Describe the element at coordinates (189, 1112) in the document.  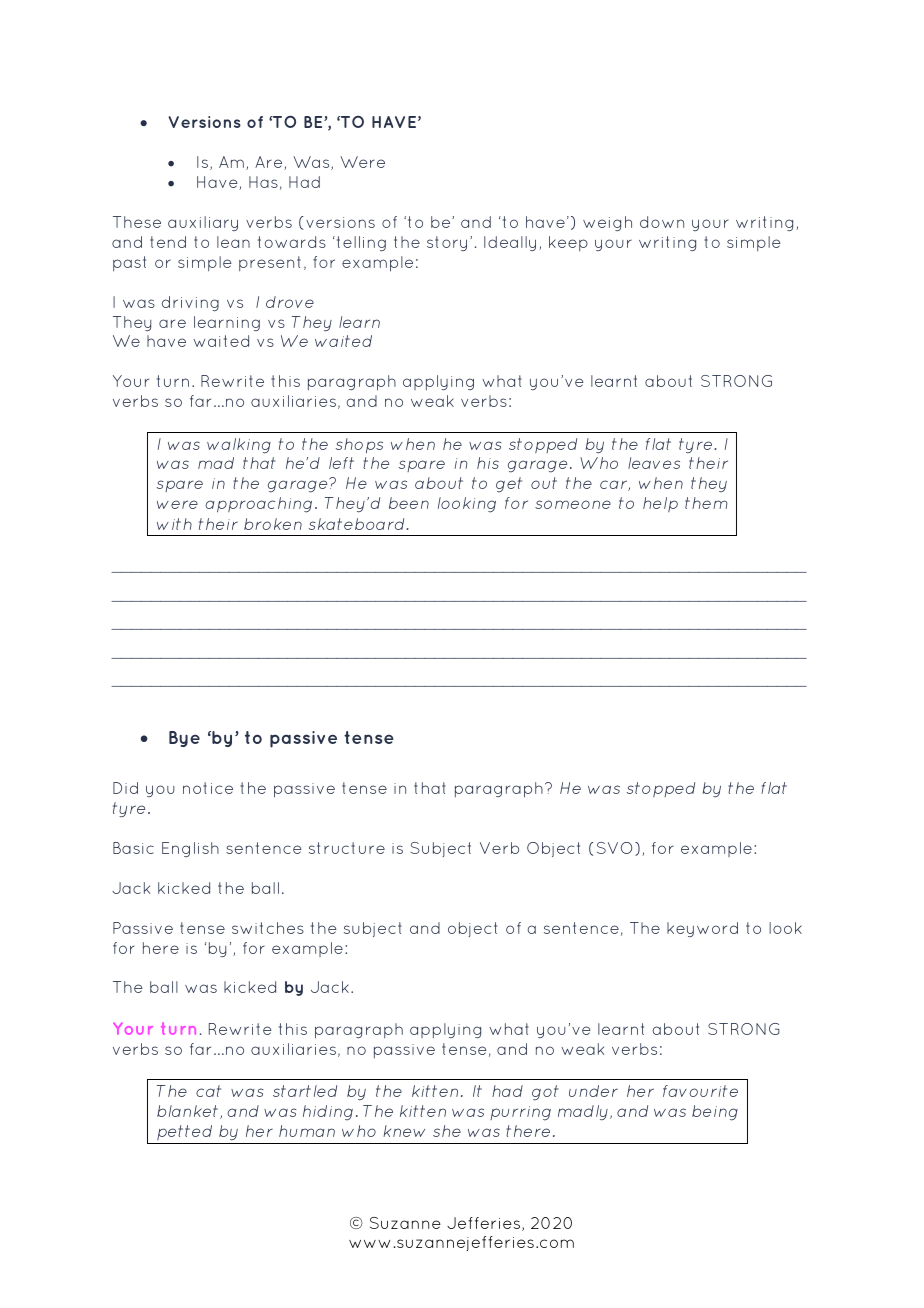
I see `blanket` at that location.
